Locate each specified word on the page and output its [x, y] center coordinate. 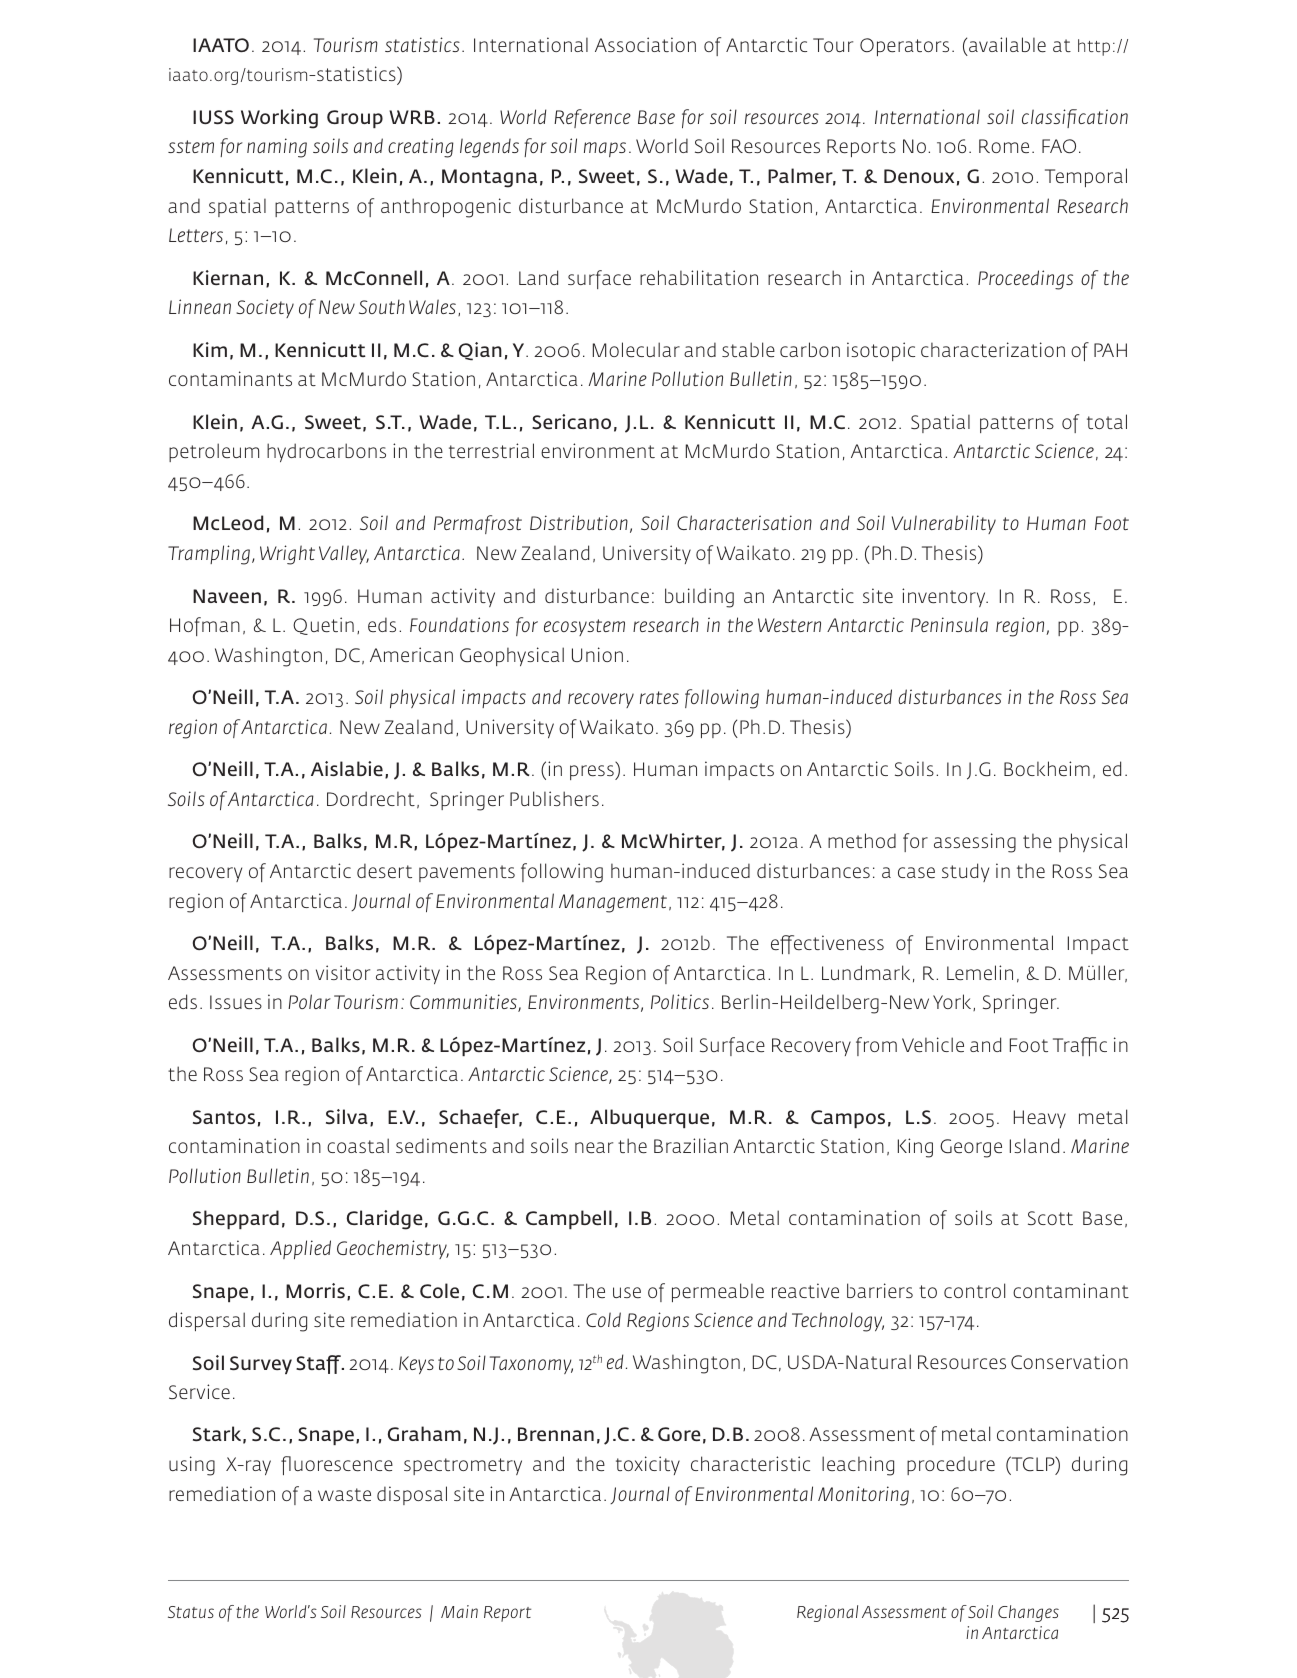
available [1007, 44]
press [593, 772]
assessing [975, 843]
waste [344, 1494]
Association [645, 44]
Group [355, 119]
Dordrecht [371, 798]
